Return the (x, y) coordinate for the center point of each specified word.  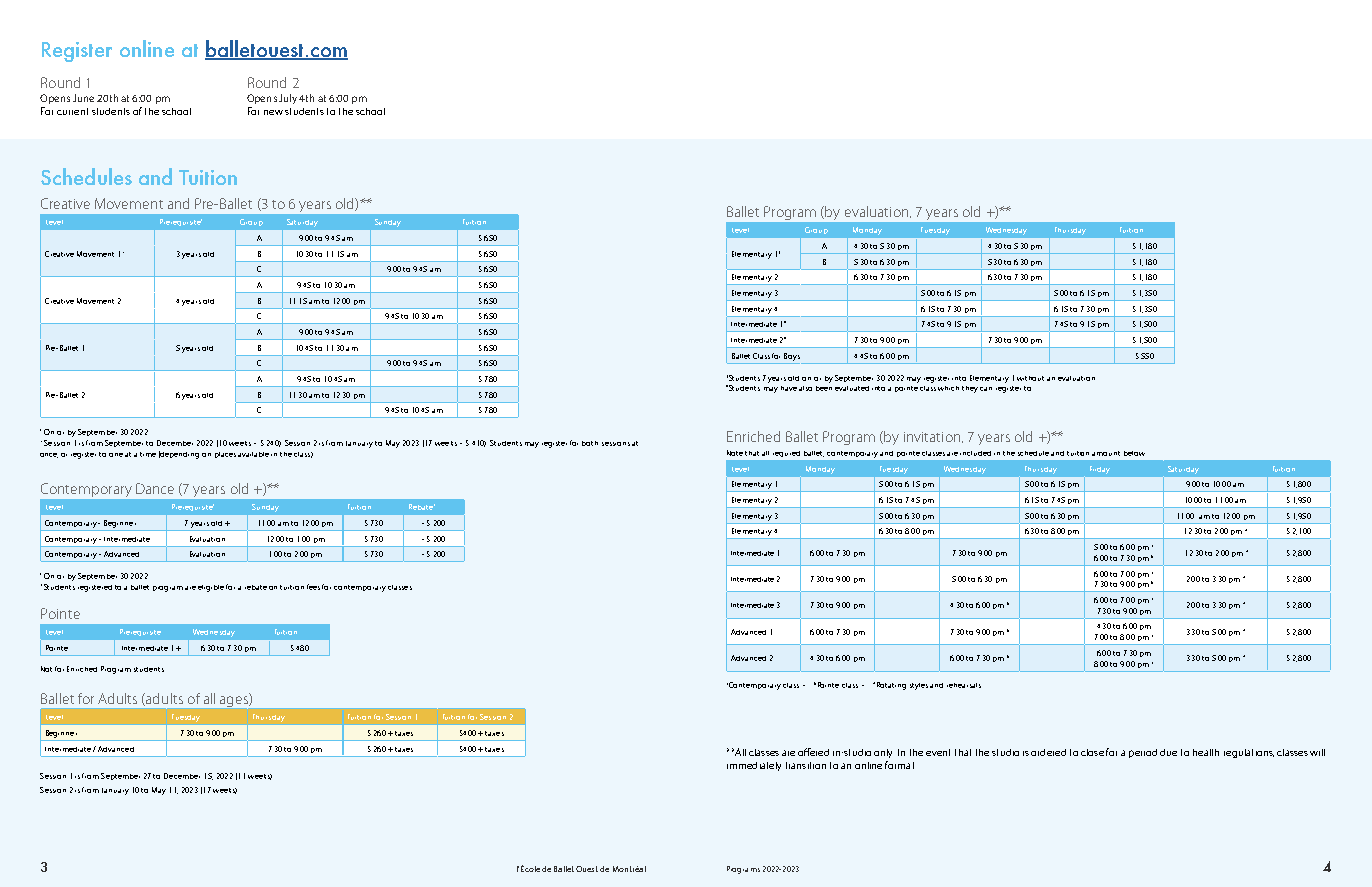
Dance (155, 488)
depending (179, 455)
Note (735, 453)
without (1030, 378)
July (288, 99)
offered (813, 752)
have (789, 388)
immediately (754, 766)
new (273, 112)
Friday (1100, 470)
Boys (792, 357)
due (1168, 752)
